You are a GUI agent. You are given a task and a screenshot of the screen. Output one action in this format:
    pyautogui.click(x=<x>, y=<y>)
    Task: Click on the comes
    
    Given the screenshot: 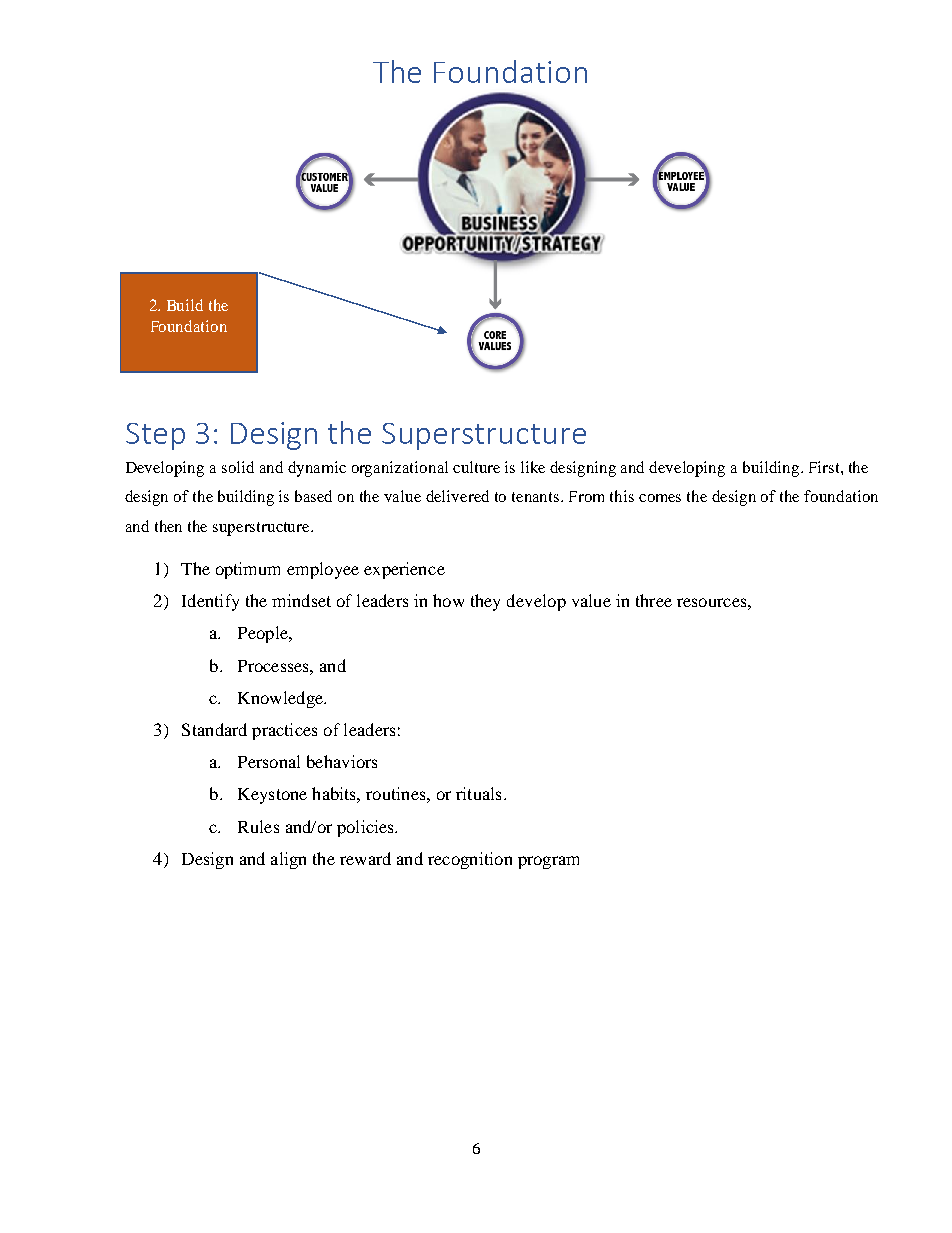 What is the action you would take?
    pyautogui.click(x=660, y=498)
